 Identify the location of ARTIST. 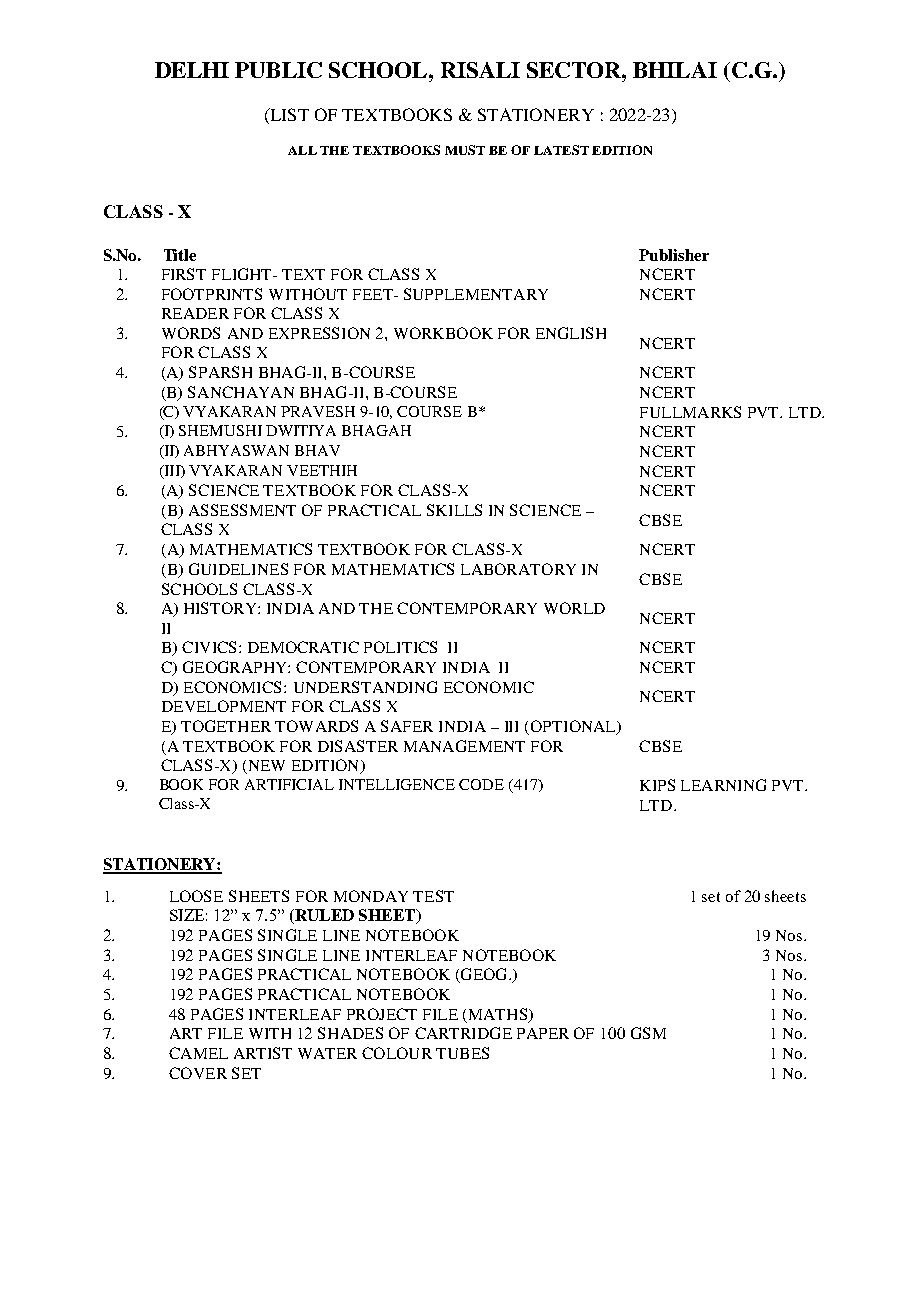
(263, 1053).
